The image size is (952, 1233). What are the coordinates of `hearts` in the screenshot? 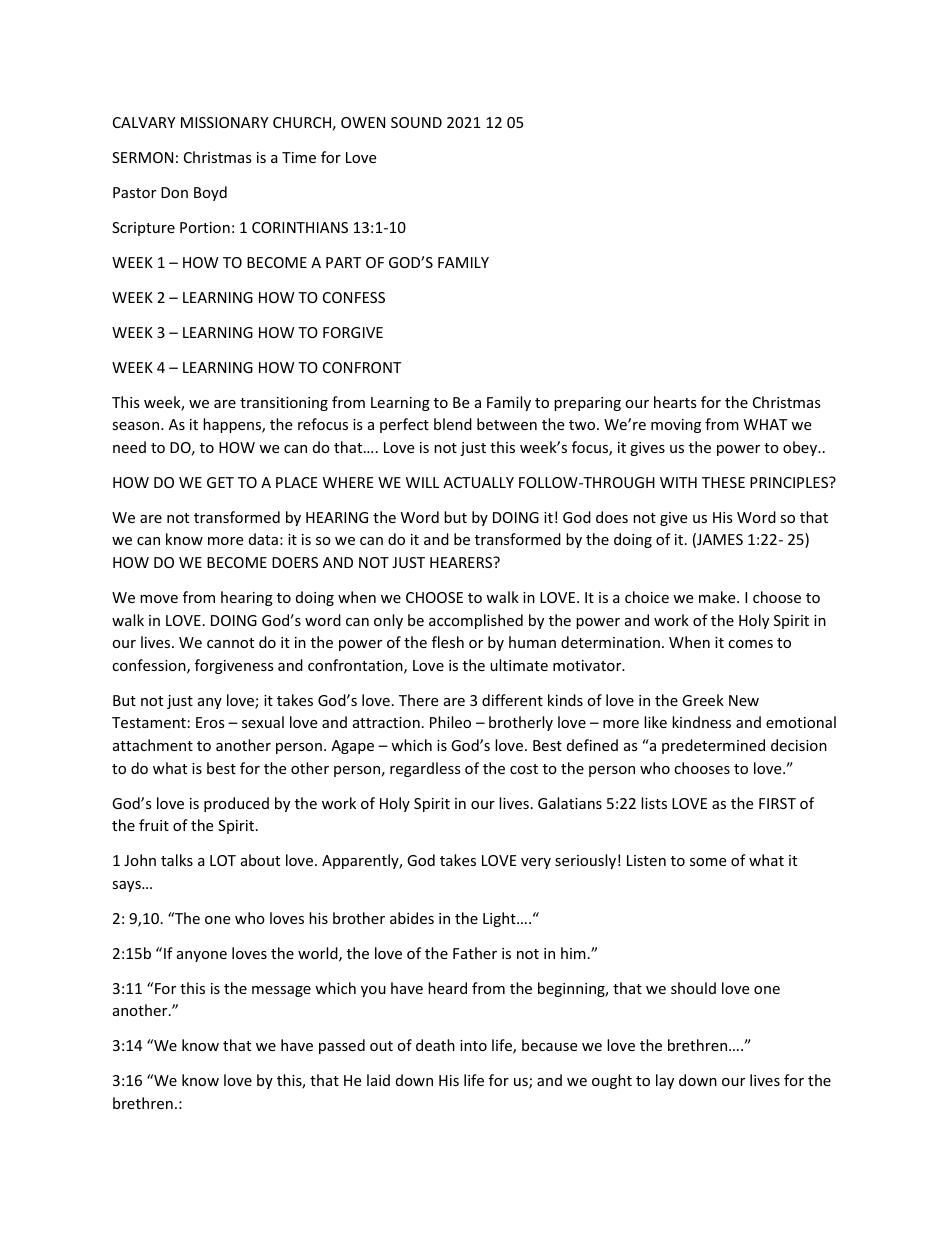 It's located at (675, 402).
